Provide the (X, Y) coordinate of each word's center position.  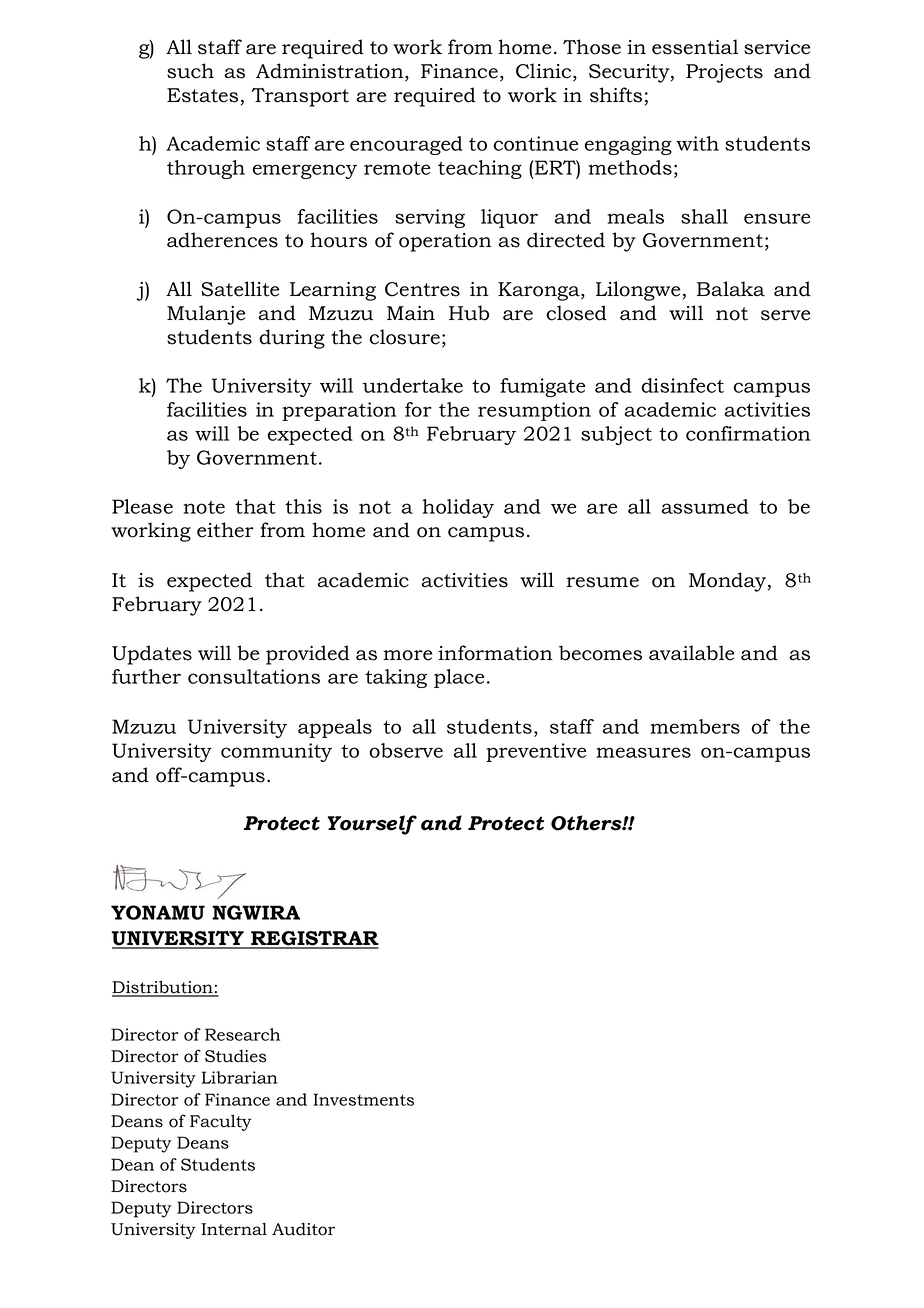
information (495, 653)
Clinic (545, 72)
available (691, 653)
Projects (724, 73)
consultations (254, 676)
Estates (202, 95)
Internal (234, 1229)
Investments (363, 1099)
